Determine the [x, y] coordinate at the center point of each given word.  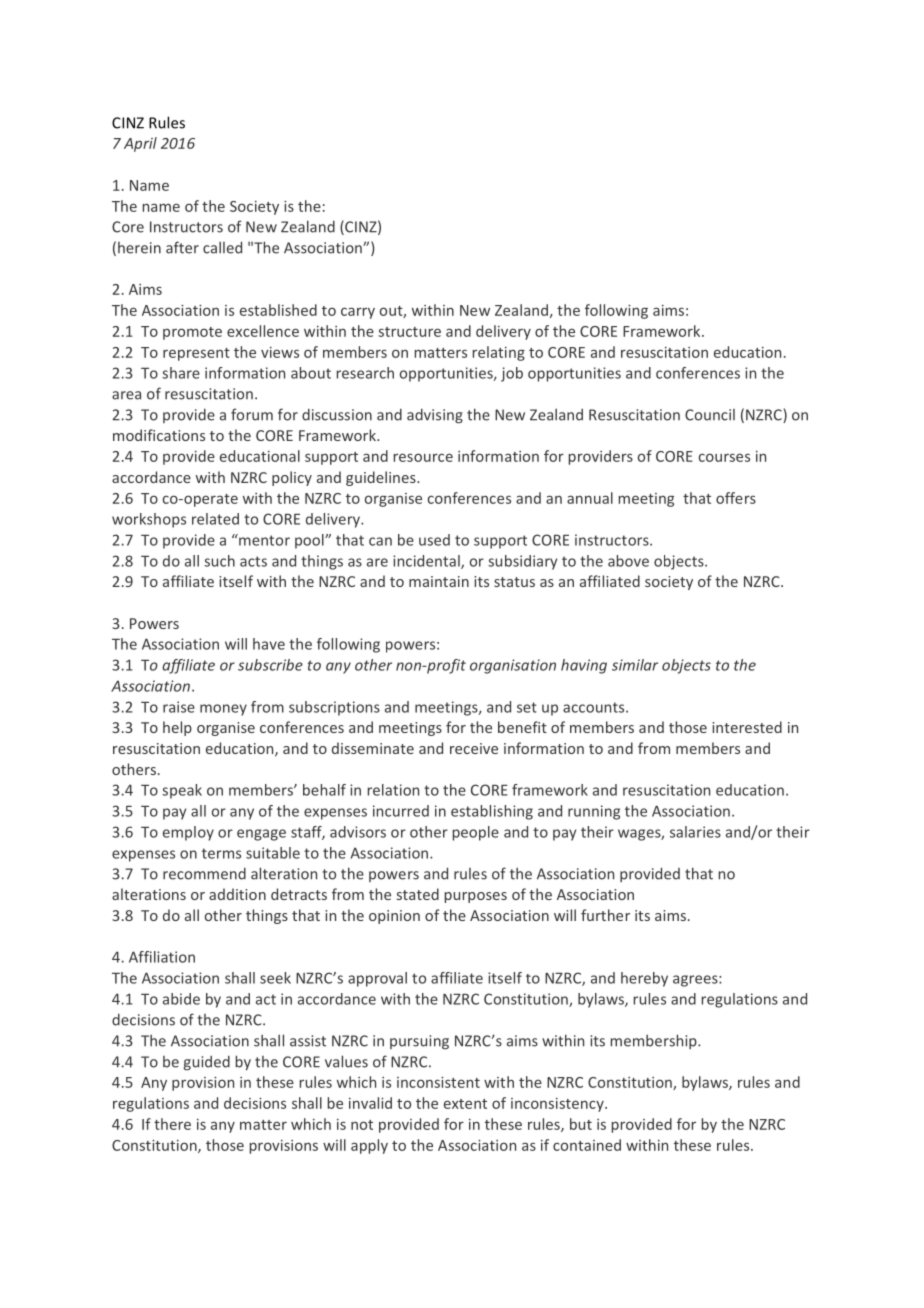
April [140, 144]
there [172, 1124]
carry [358, 313]
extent [465, 1104]
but [581, 1124]
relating [499, 353]
